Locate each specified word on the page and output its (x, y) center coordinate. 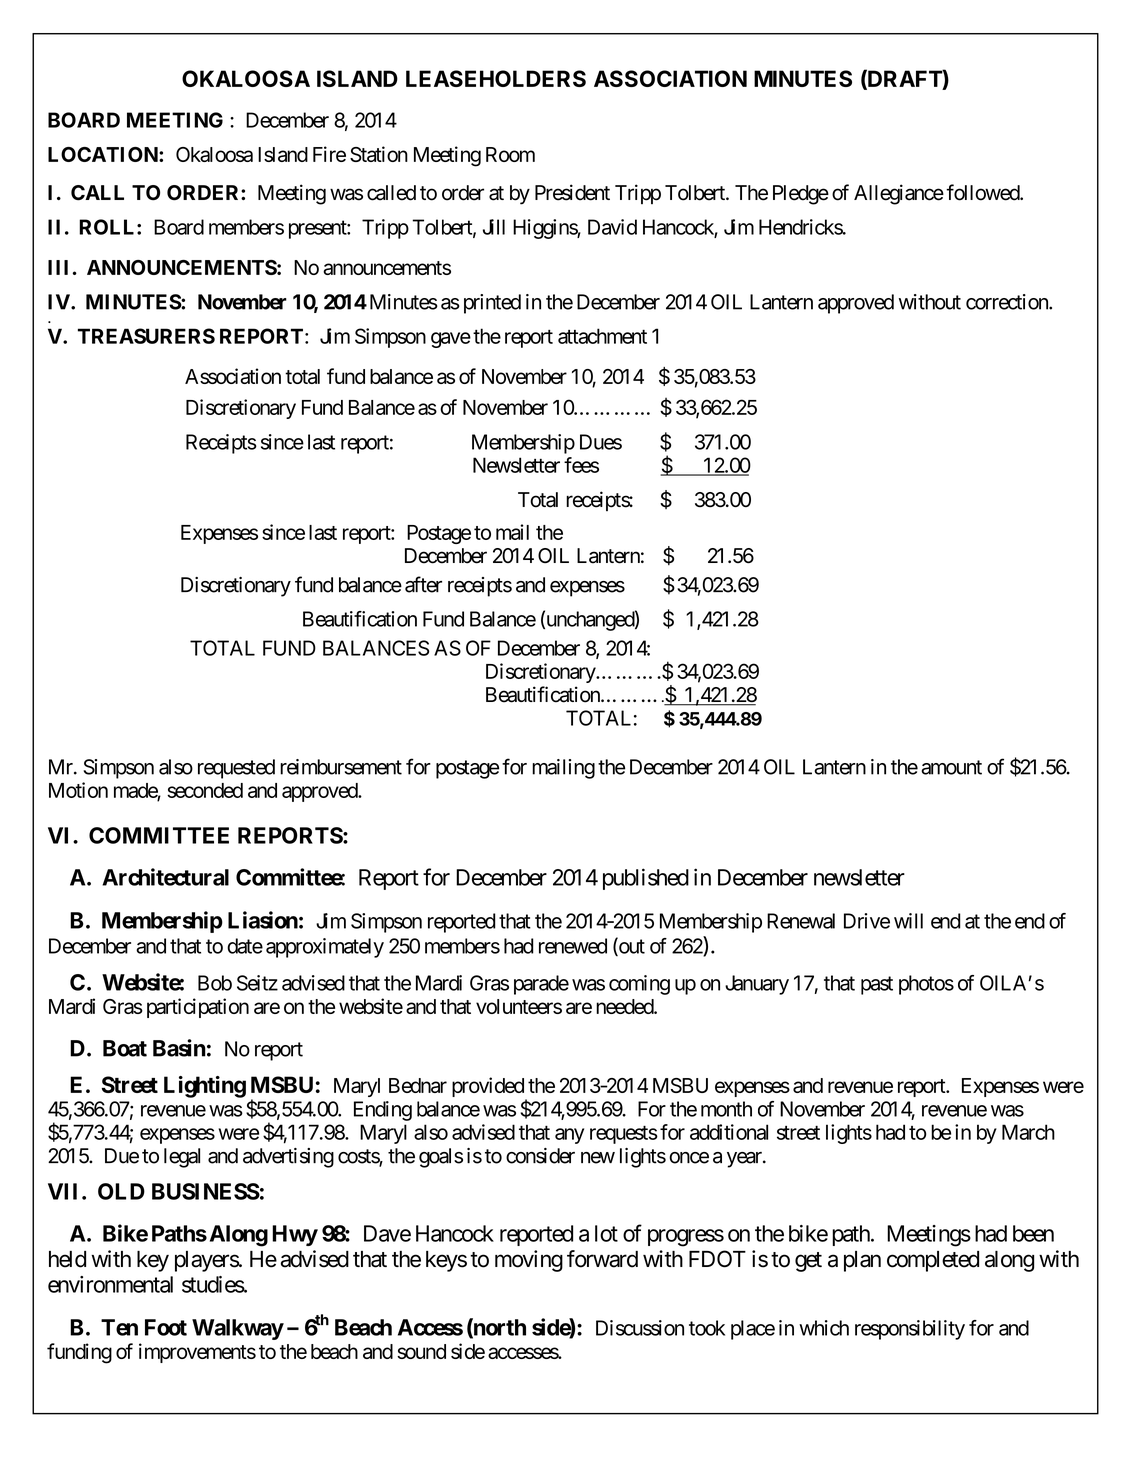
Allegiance (899, 194)
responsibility (910, 1330)
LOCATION (104, 154)
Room (510, 154)
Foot (166, 1327)
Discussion (640, 1328)
